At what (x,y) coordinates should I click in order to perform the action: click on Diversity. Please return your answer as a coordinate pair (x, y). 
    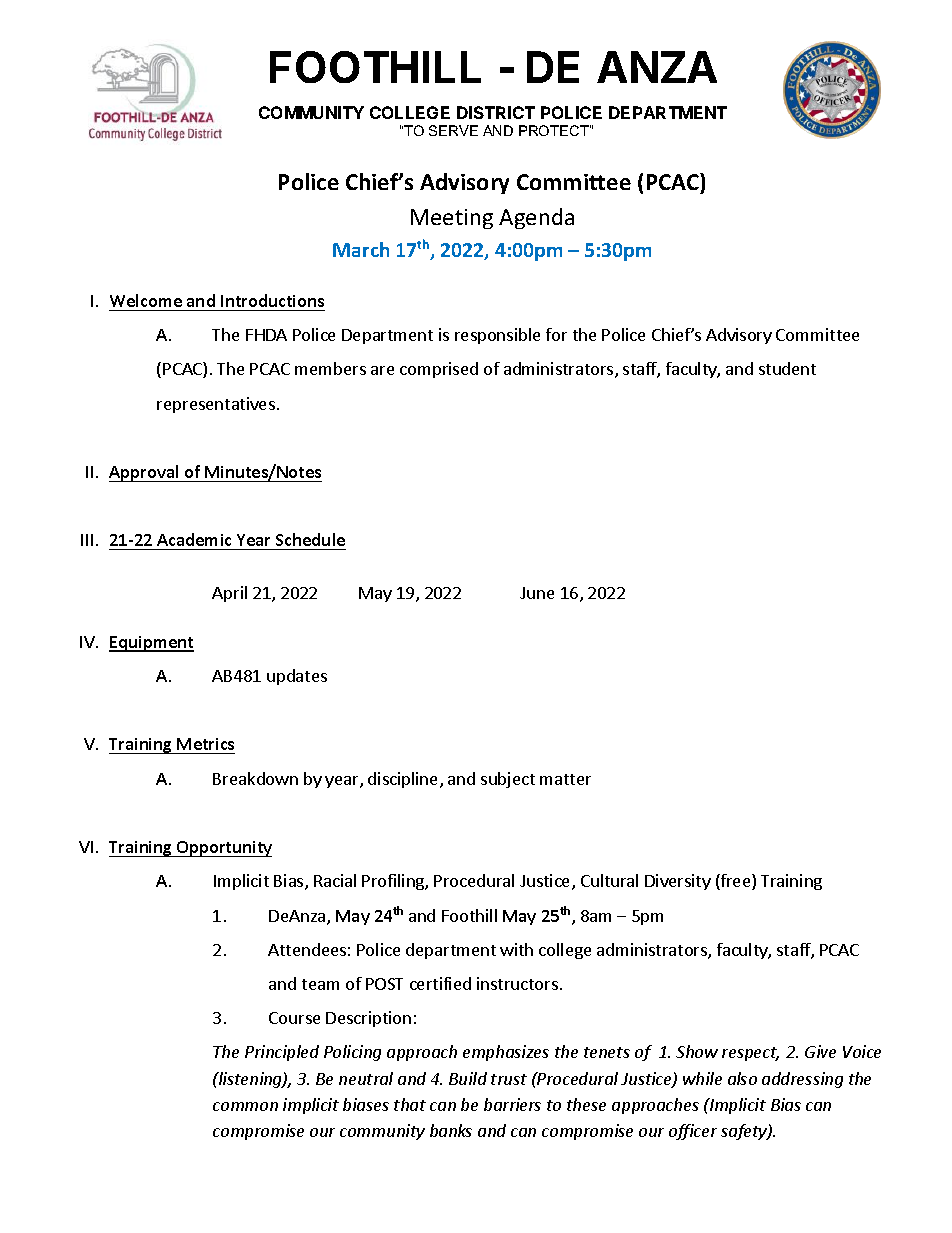
    Looking at the image, I should click on (678, 882).
